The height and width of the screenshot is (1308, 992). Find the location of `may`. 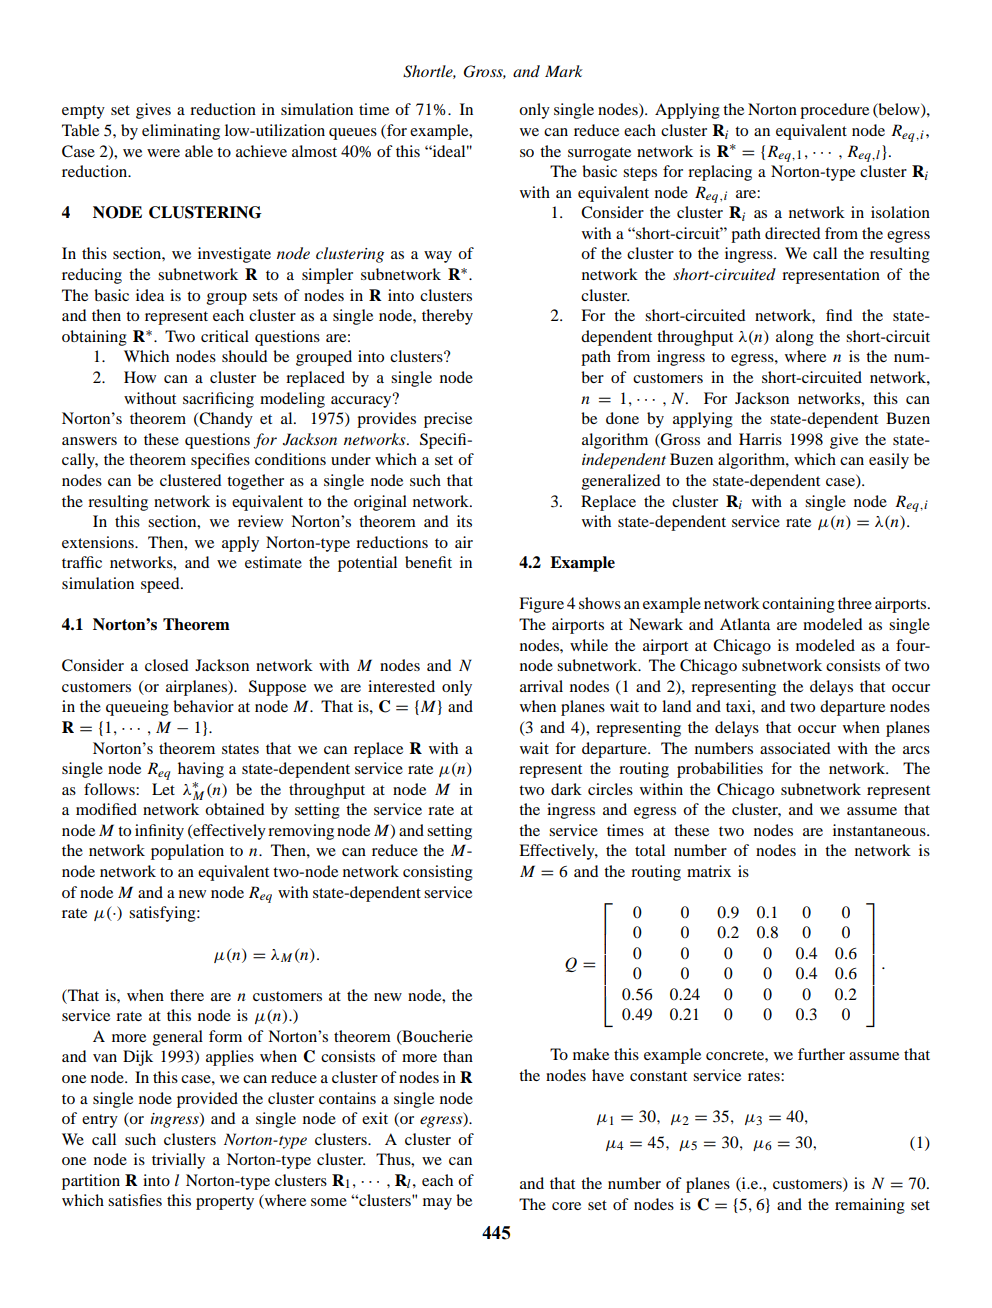

may is located at coordinates (437, 1204).
